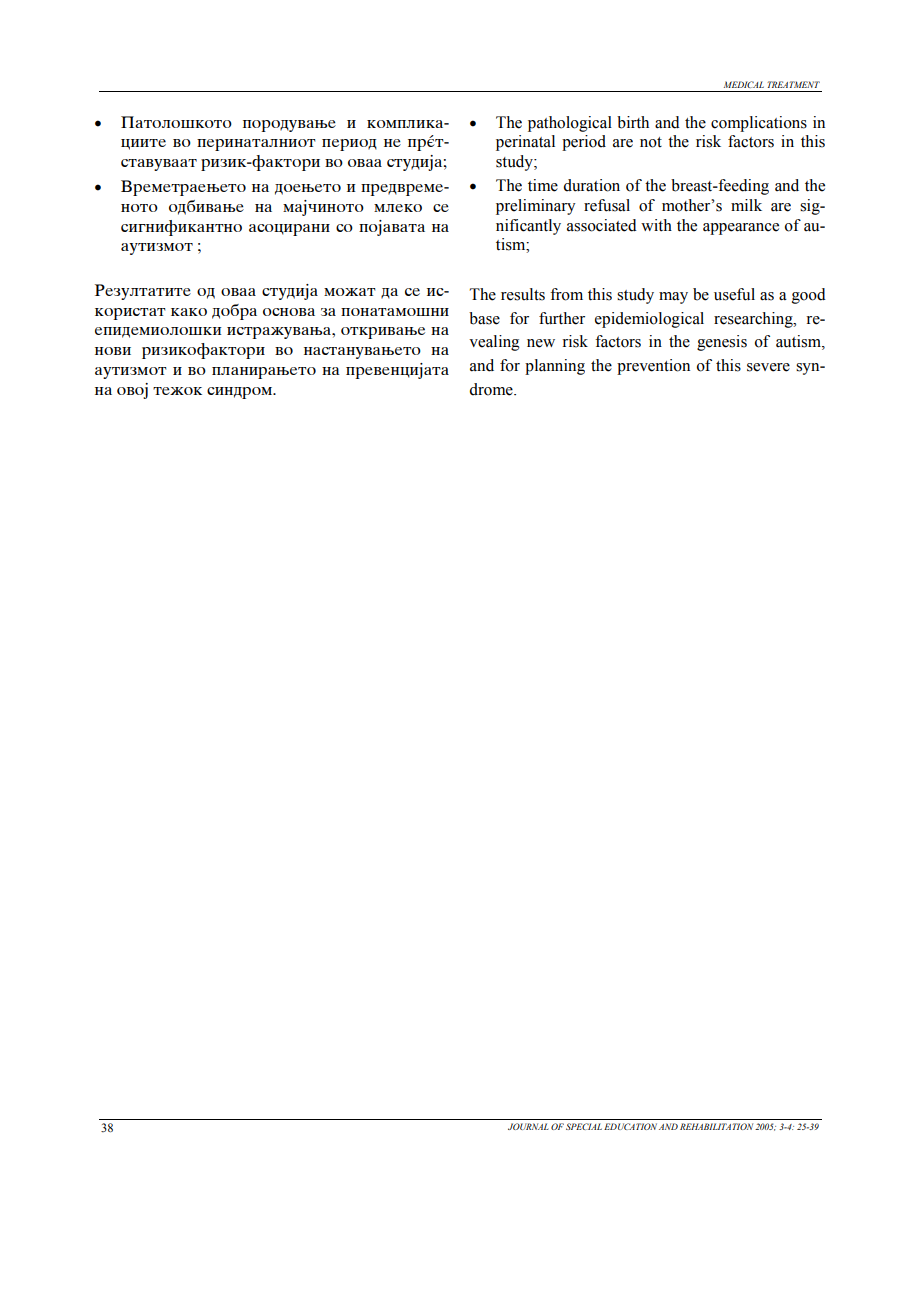 The height and width of the image is (1308, 924). I want to click on complications, so click(759, 124).
